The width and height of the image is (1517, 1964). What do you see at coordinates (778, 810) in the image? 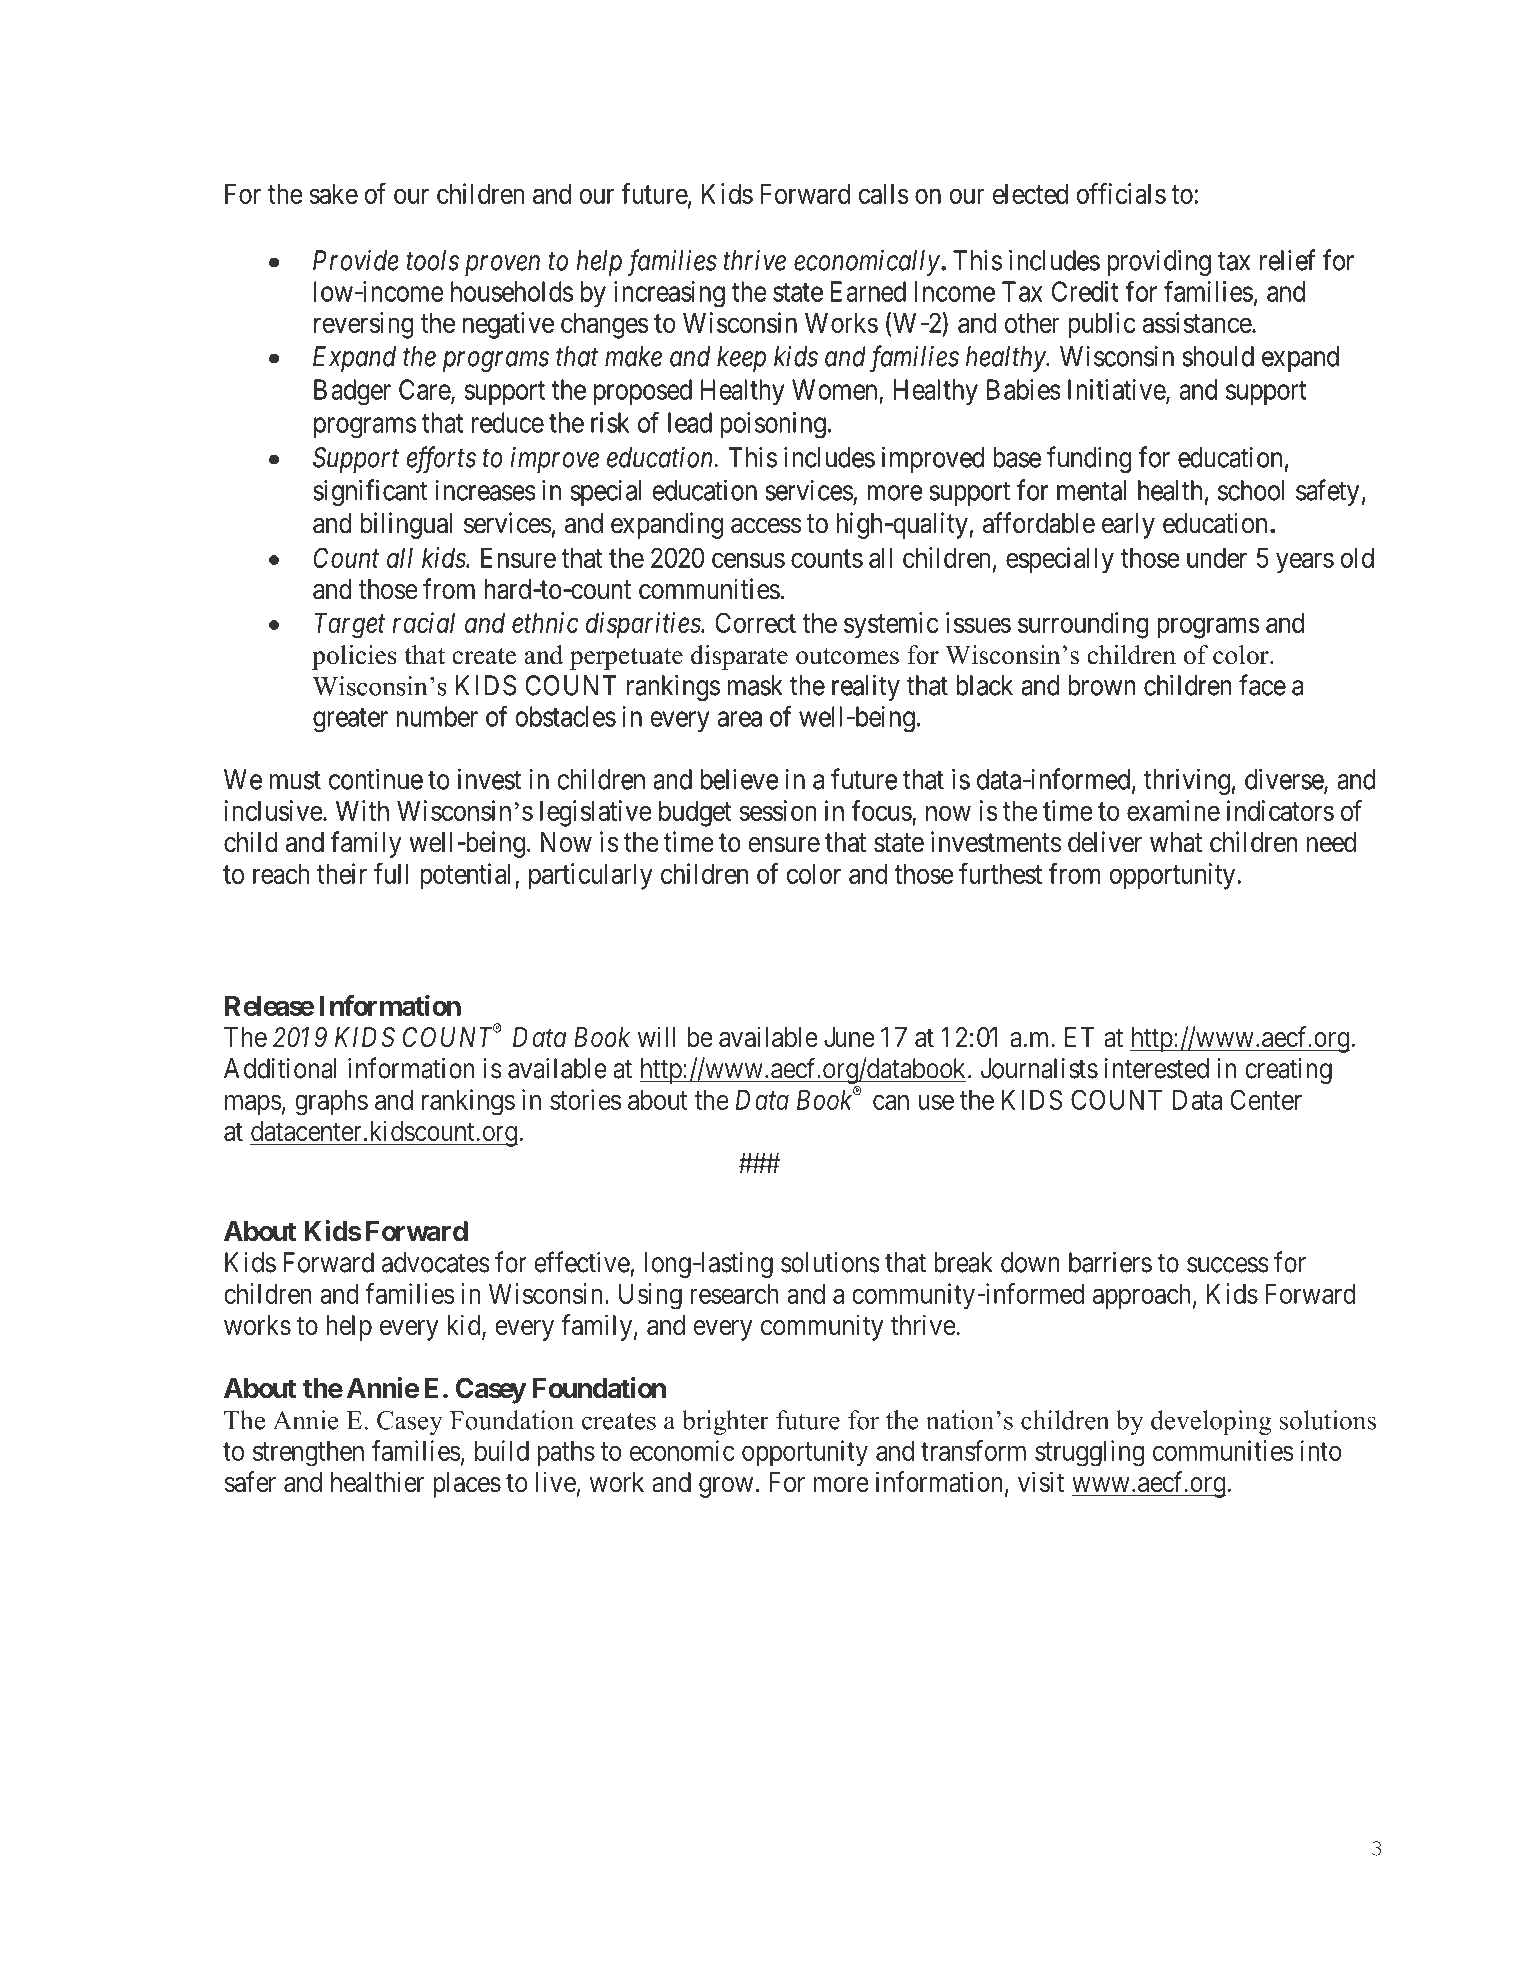
I see `session` at bounding box center [778, 810].
